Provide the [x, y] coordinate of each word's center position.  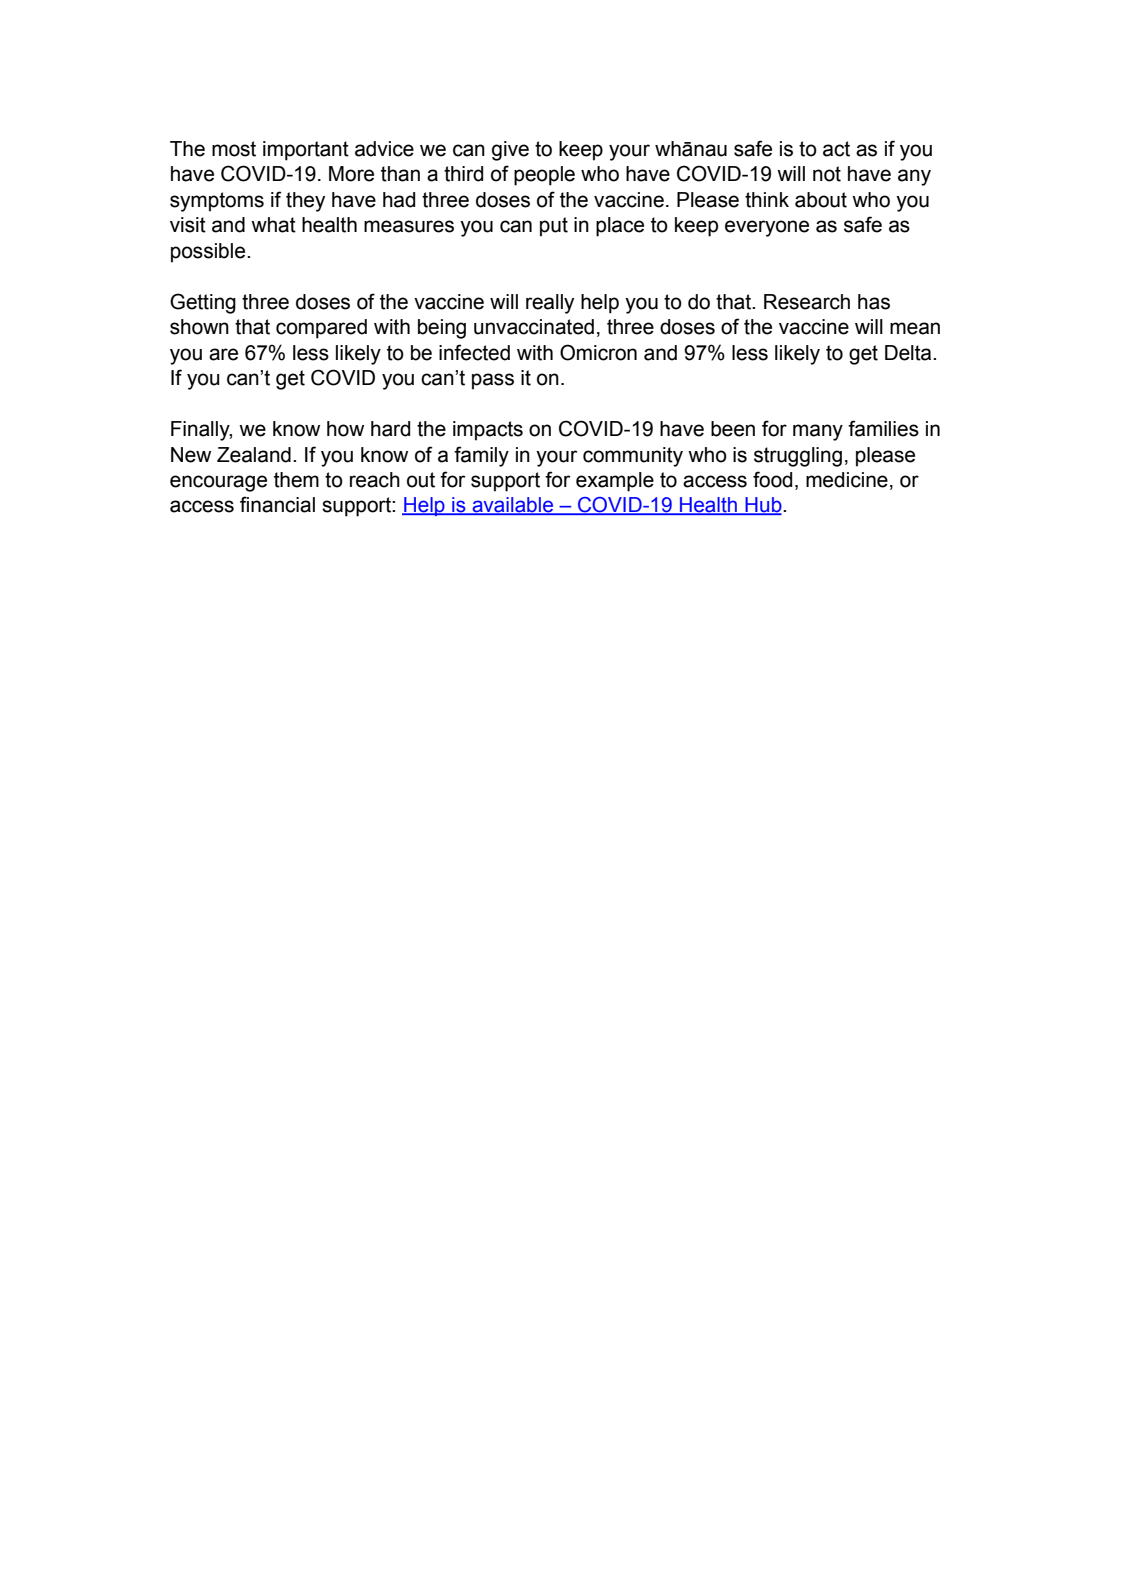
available [513, 506]
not [827, 174]
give [510, 151]
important [306, 151]
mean [915, 328]
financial [277, 504]
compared [321, 329]
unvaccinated [534, 327]
